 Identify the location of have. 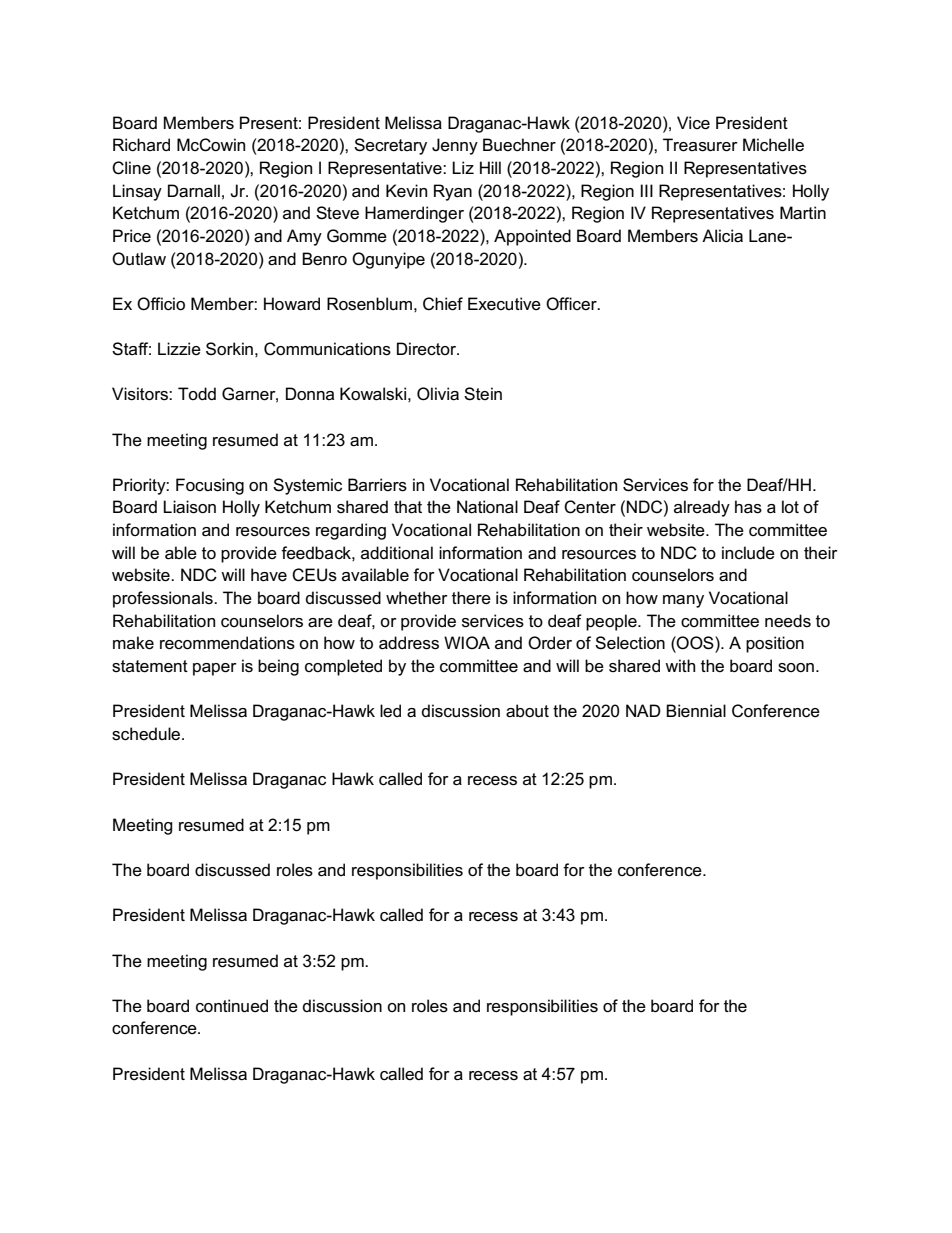
(269, 575).
